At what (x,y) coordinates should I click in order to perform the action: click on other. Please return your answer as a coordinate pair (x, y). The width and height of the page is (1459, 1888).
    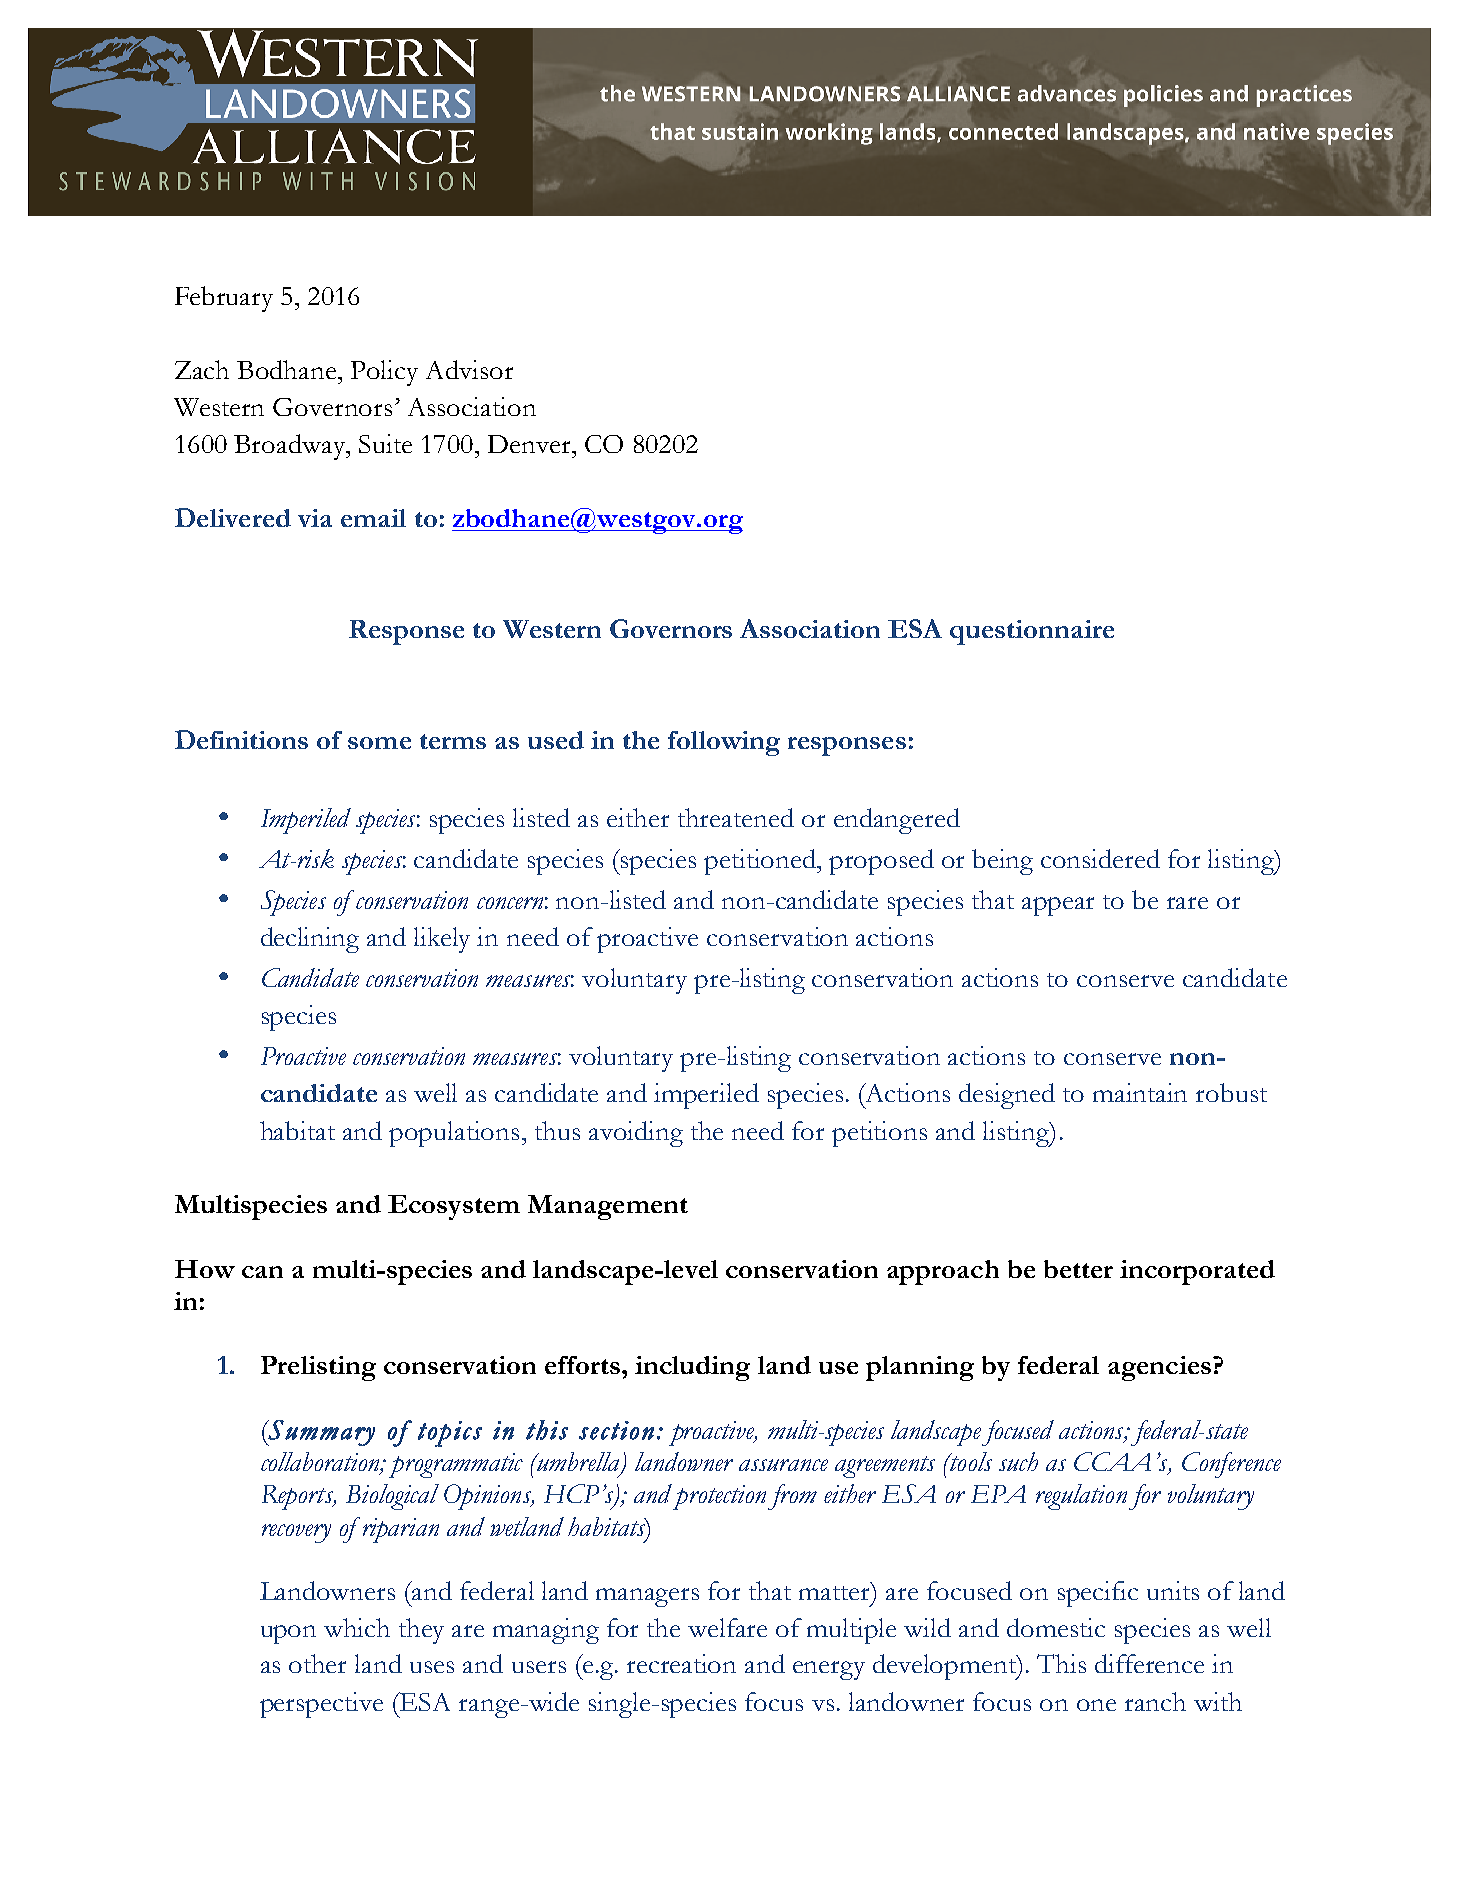
    Looking at the image, I should click on (317, 1663).
